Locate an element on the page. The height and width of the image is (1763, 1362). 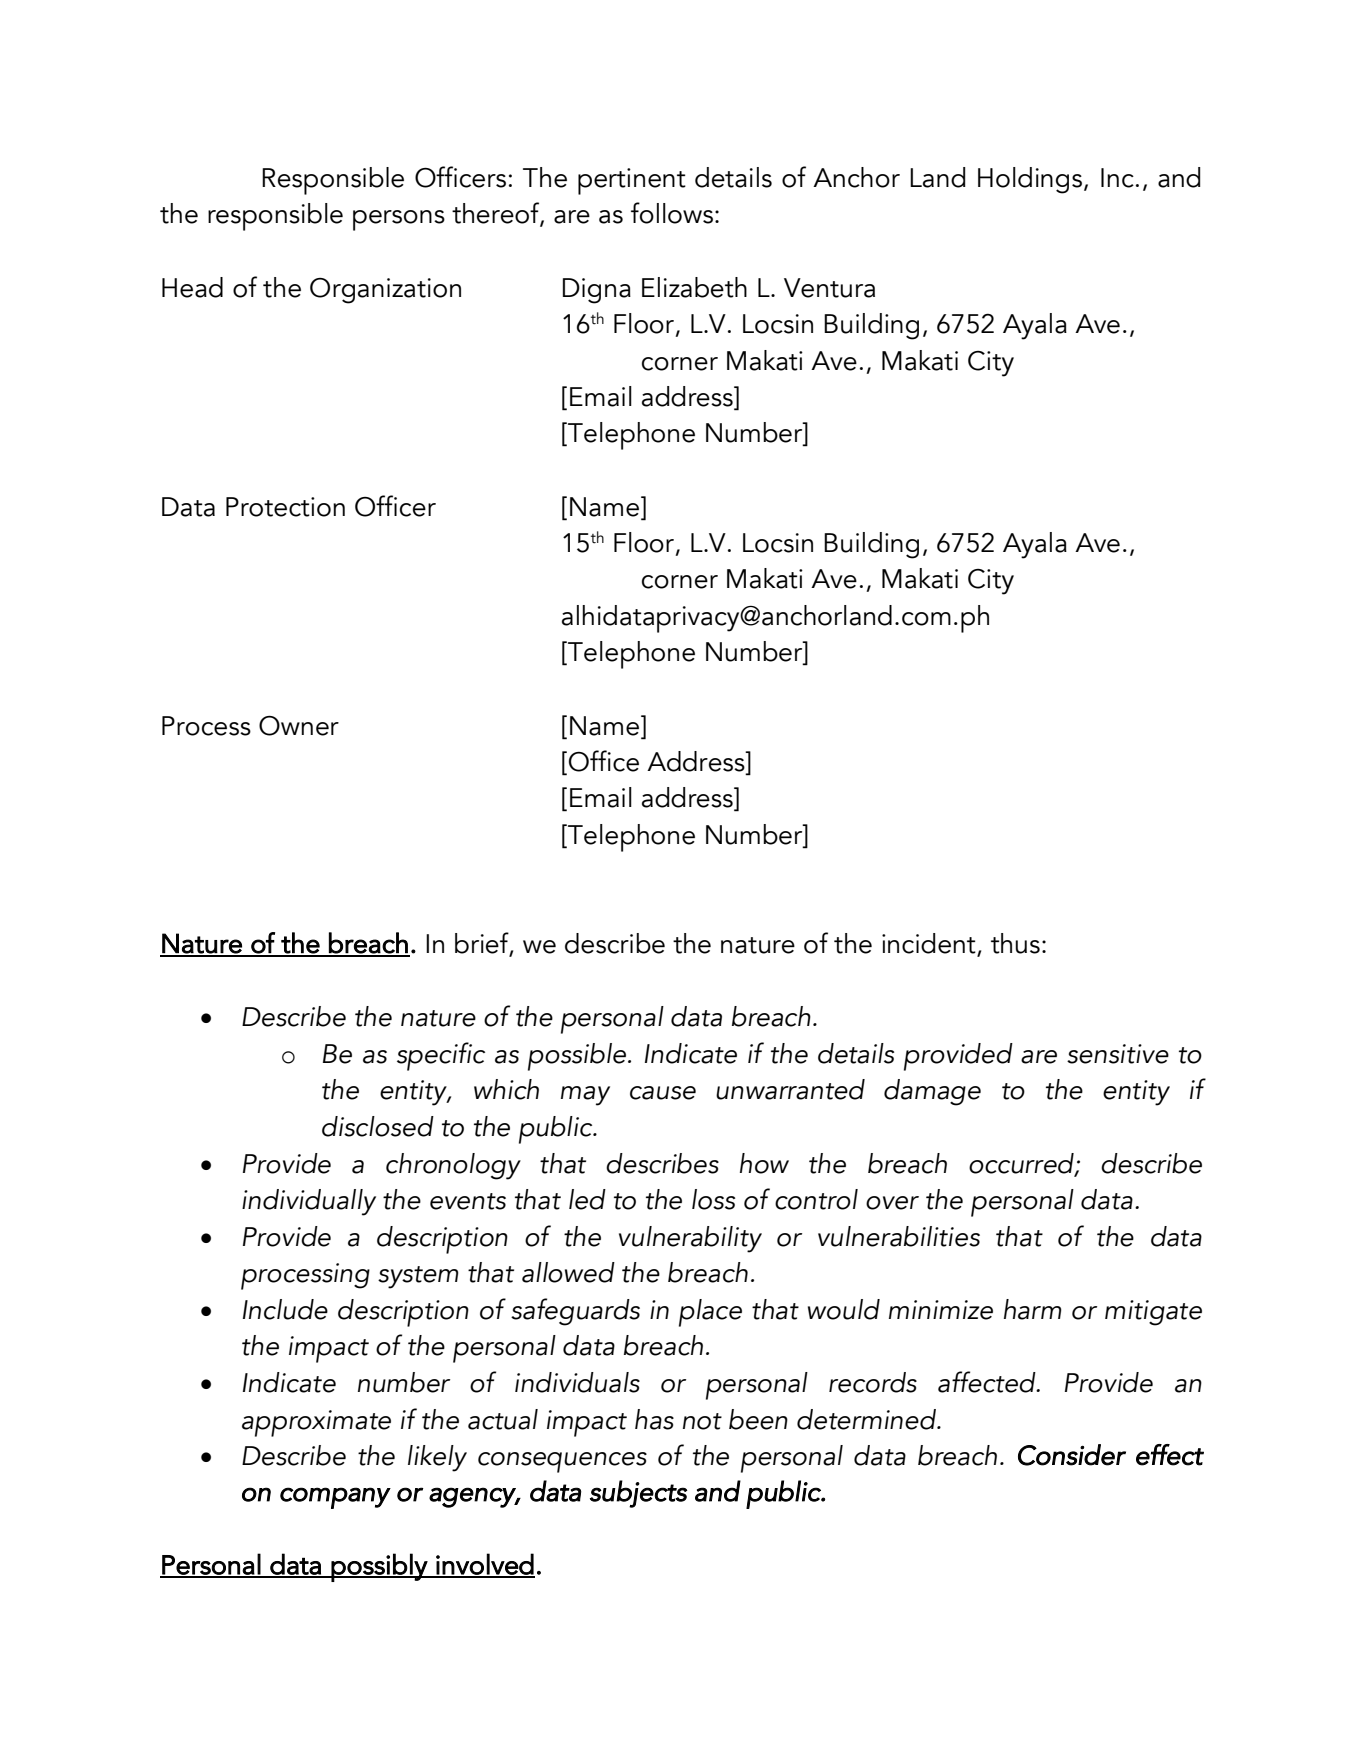
cause is located at coordinates (663, 1093).
